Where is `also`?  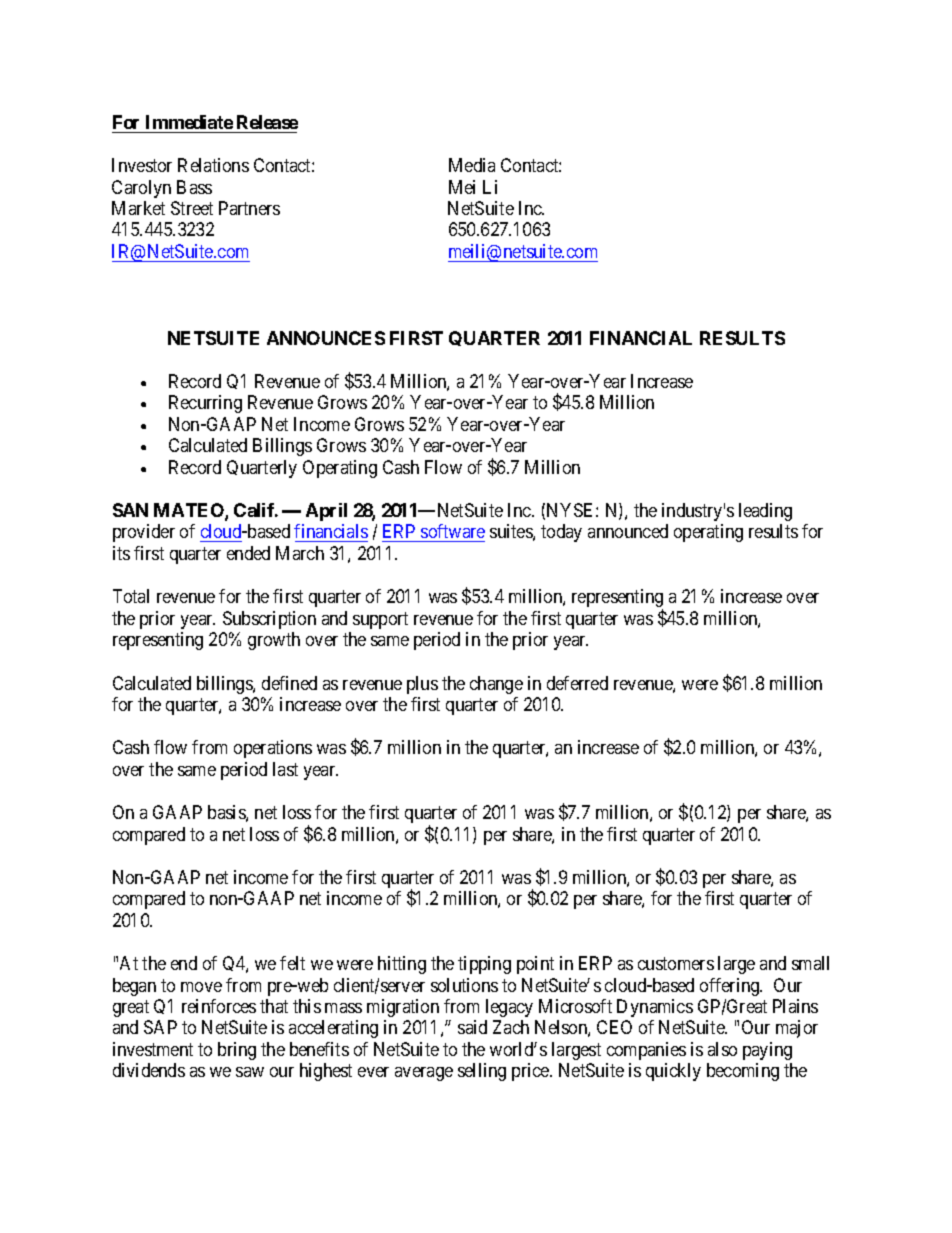
also is located at coordinates (722, 1049).
